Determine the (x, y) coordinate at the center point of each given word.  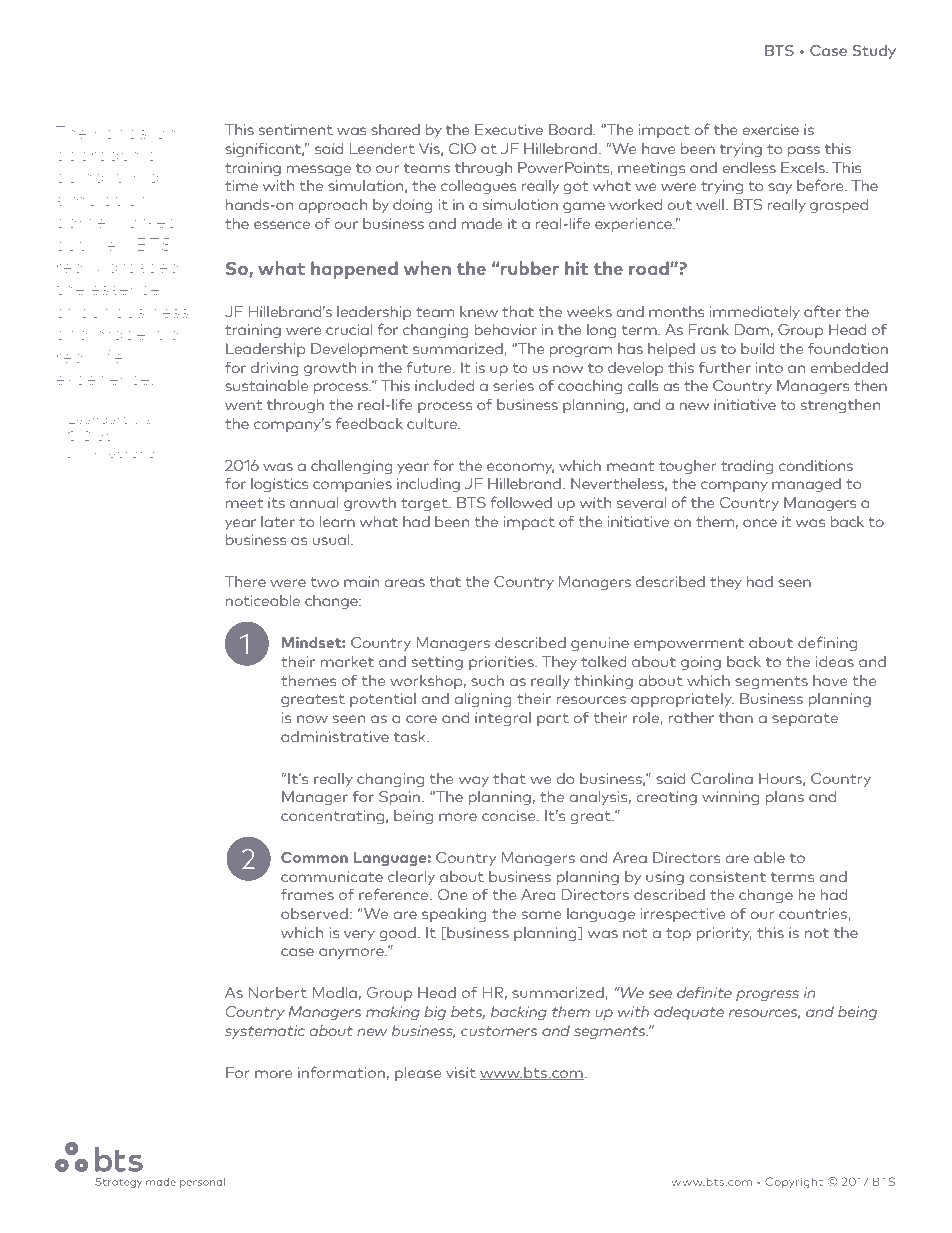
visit (461, 1072)
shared (395, 129)
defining (827, 643)
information (341, 1072)
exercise (770, 129)
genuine (600, 644)
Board (571, 129)
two (324, 582)
